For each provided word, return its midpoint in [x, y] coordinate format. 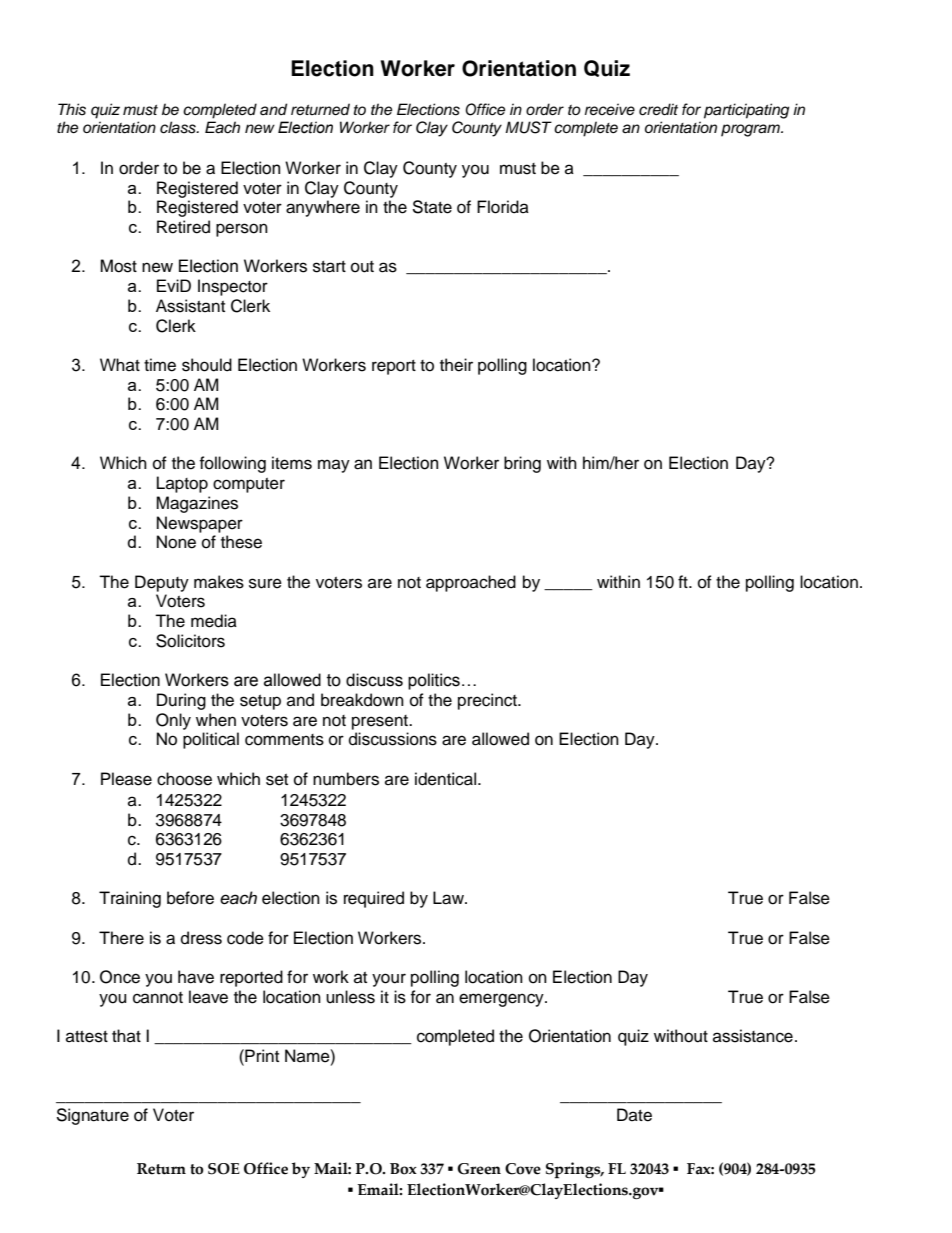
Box [403, 1169]
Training [130, 899]
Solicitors [190, 641]
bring [522, 464]
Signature [92, 1116]
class [179, 127]
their [456, 365]
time [160, 365]
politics [434, 681]
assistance [753, 1036]
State [432, 207]
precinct [488, 701]
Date [634, 1115]
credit [658, 109]
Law [450, 898]
